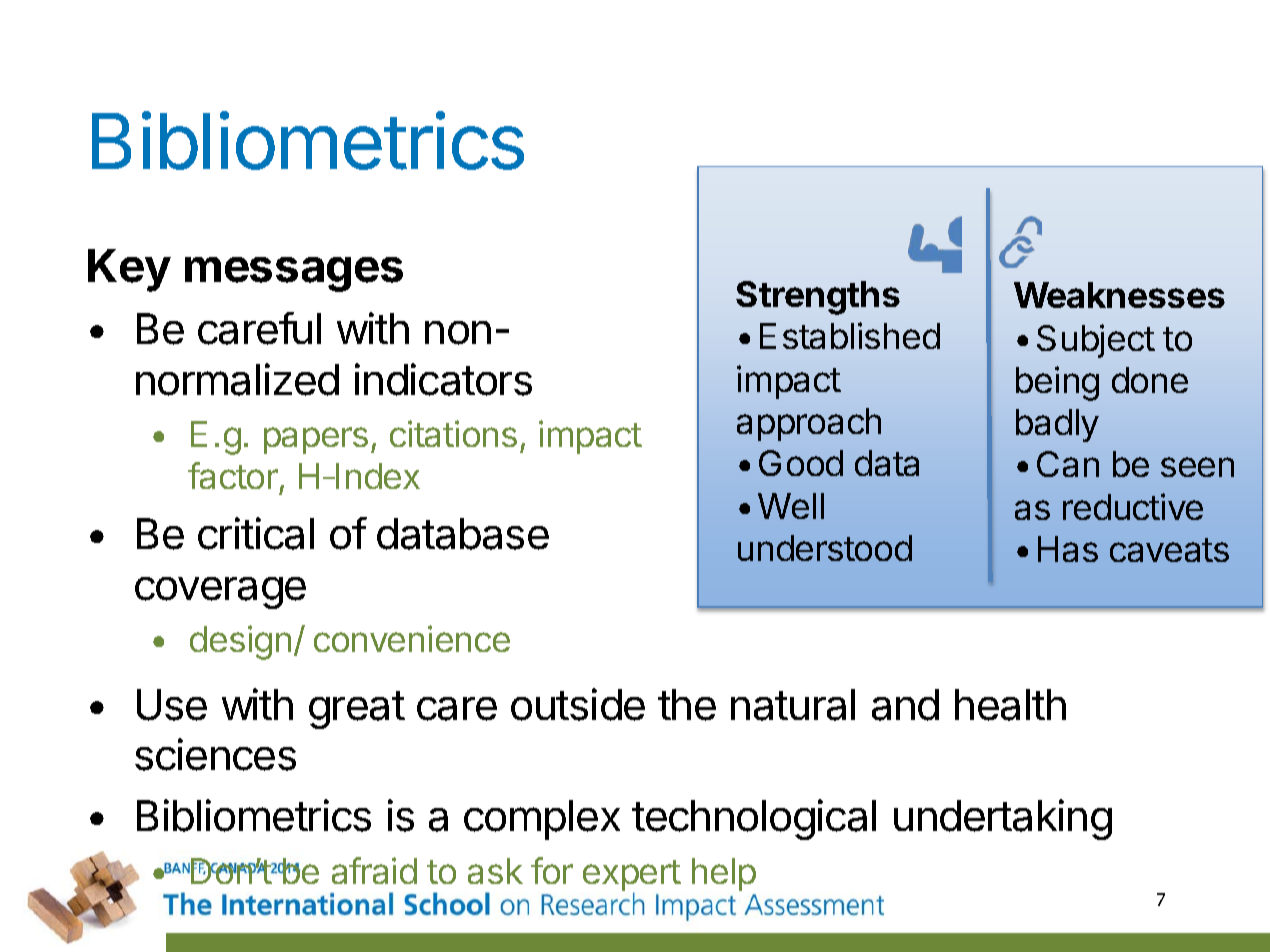  Describe the element at coordinates (1057, 383) in the page. I see `being` at that location.
